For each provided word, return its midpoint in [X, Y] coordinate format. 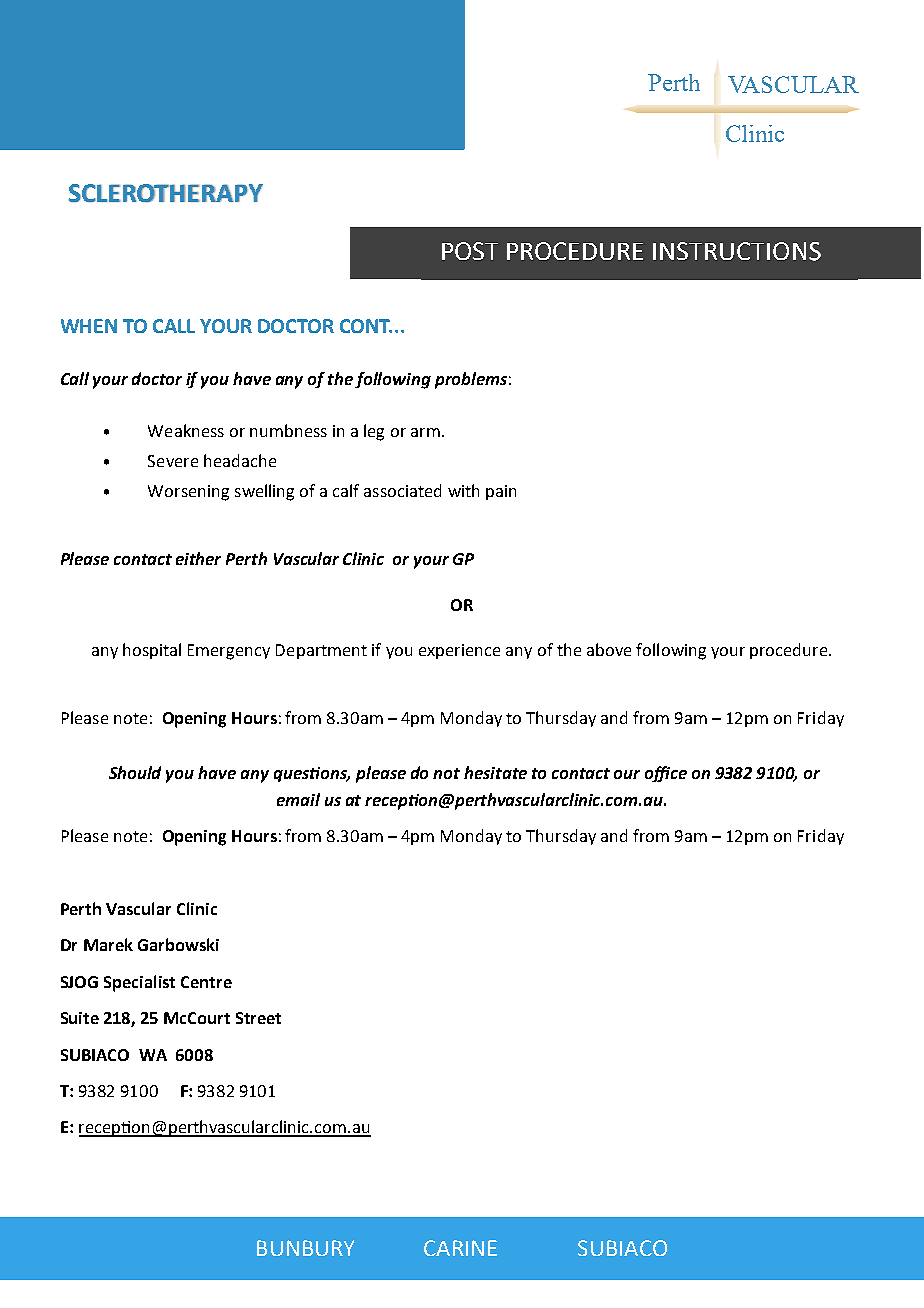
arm [425, 432]
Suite [80, 1018]
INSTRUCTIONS [737, 251]
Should [135, 772]
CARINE [460, 1248]
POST [470, 251]
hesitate [495, 772]
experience [459, 651]
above [609, 649]
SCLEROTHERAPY [166, 193]
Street [258, 1018]
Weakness [186, 430]
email [298, 799]
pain [501, 492]
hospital [152, 651]
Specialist [139, 983]
